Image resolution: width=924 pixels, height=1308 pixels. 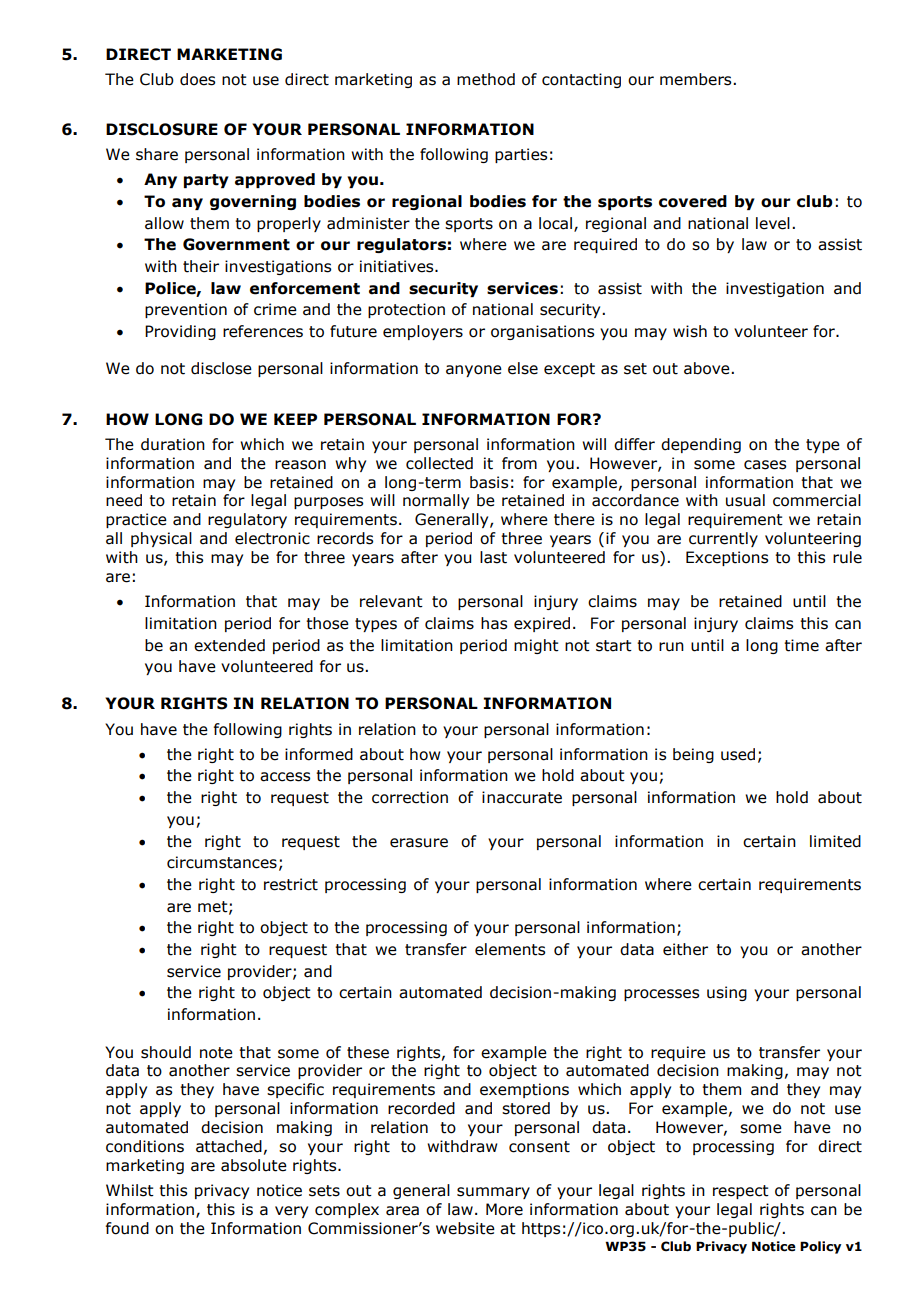 I want to click on respect, so click(x=741, y=1192).
